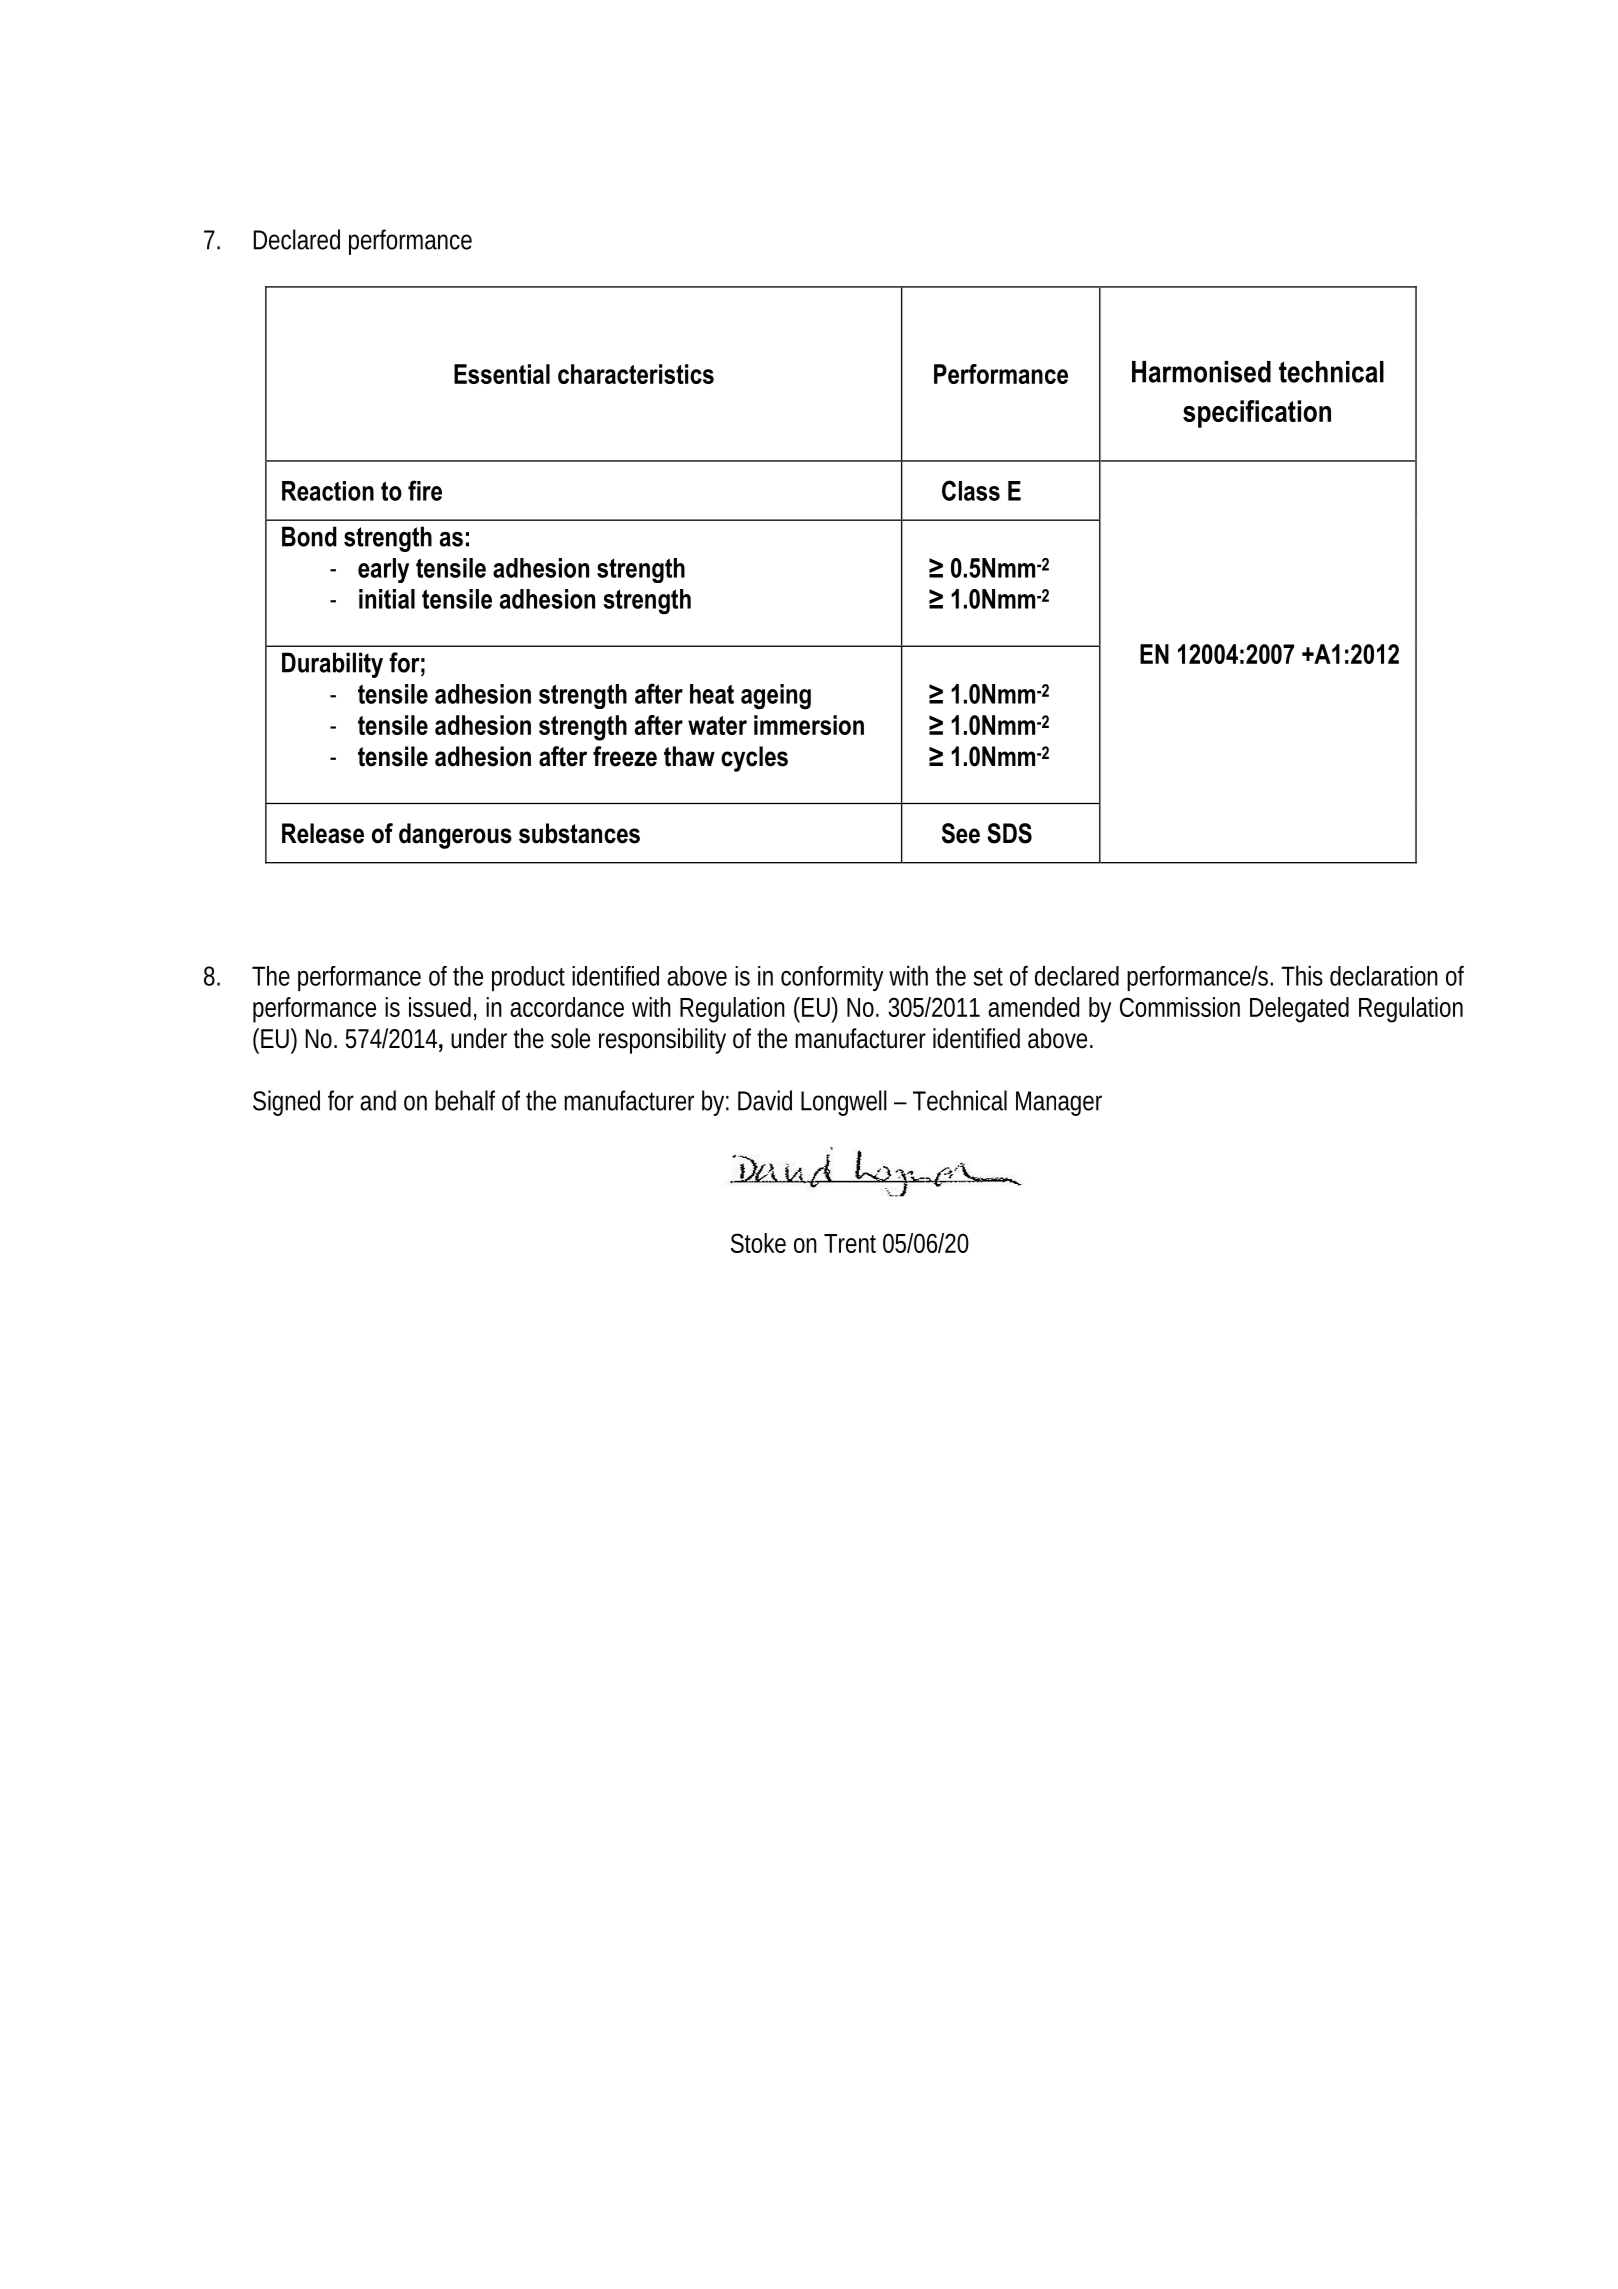 The height and width of the image is (2289, 1618). What do you see at coordinates (961, 833) in the image?
I see `See` at bounding box center [961, 833].
